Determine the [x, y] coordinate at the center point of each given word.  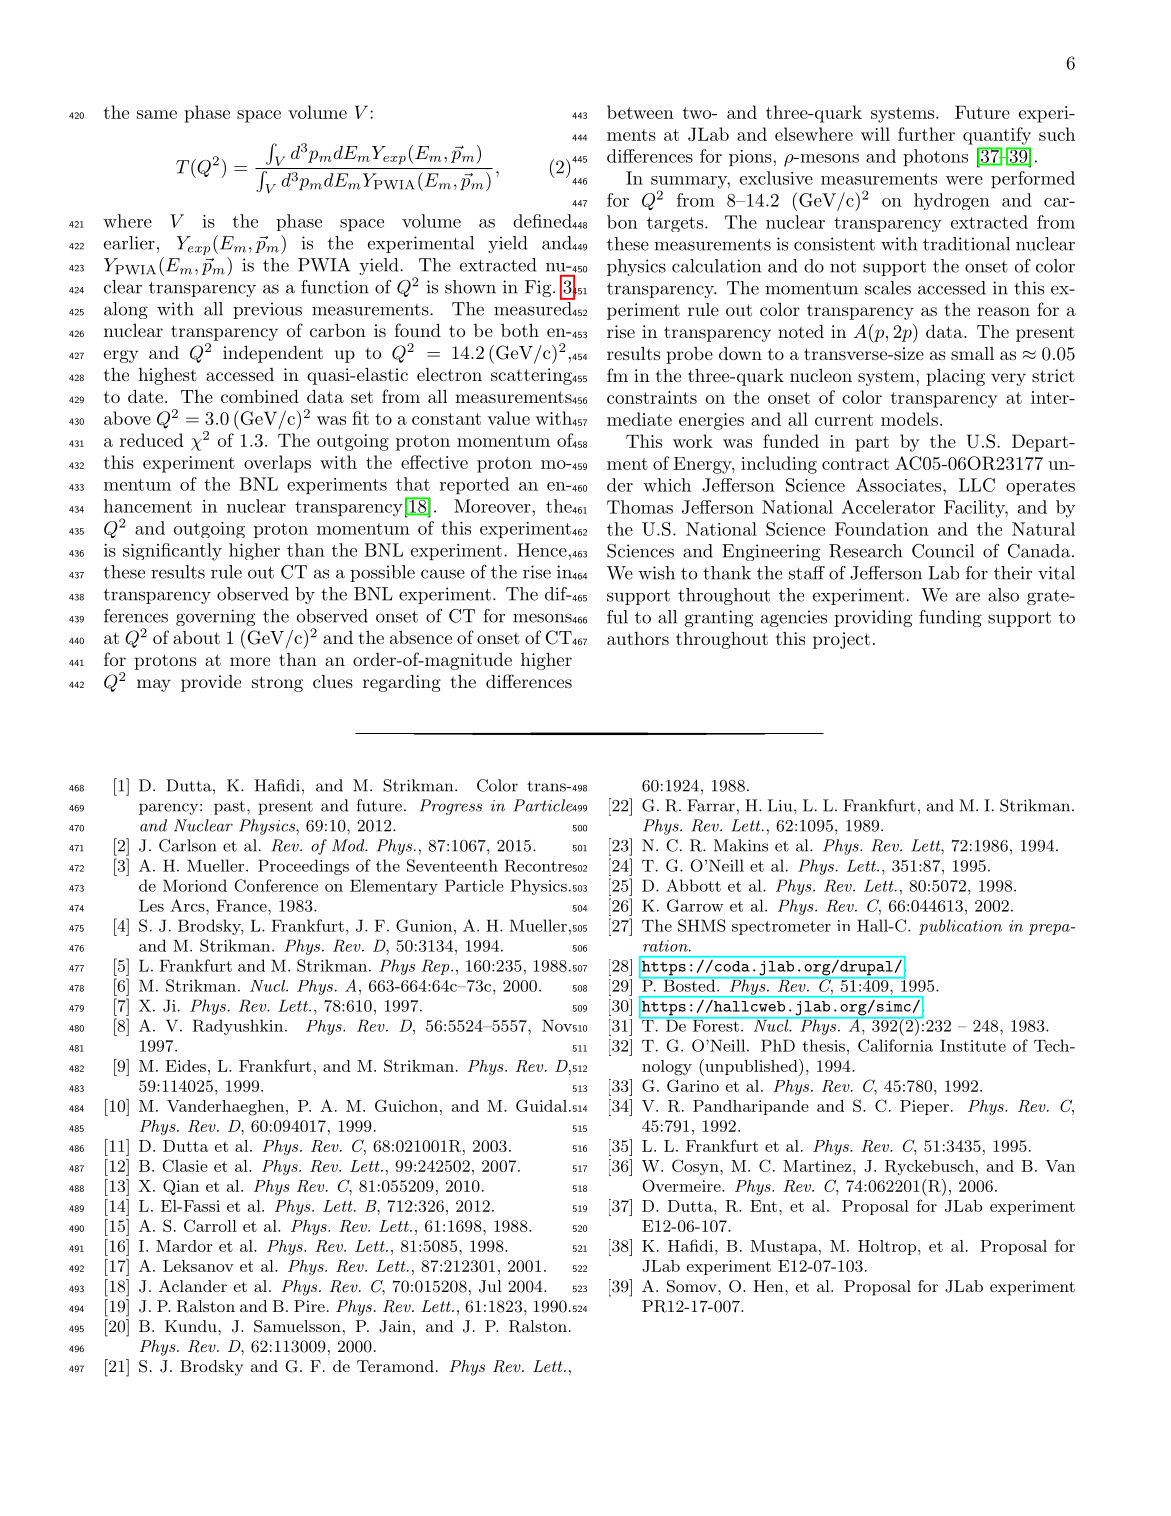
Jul [490, 1286]
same [157, 114]
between [640, 112]
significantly [172, 552]
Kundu [192, 1326]
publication [960, 927]
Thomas [640, 507]
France [242, 906]
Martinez [817, 1166]
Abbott [693, 885]
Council [943, 551]
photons [935, 157]
